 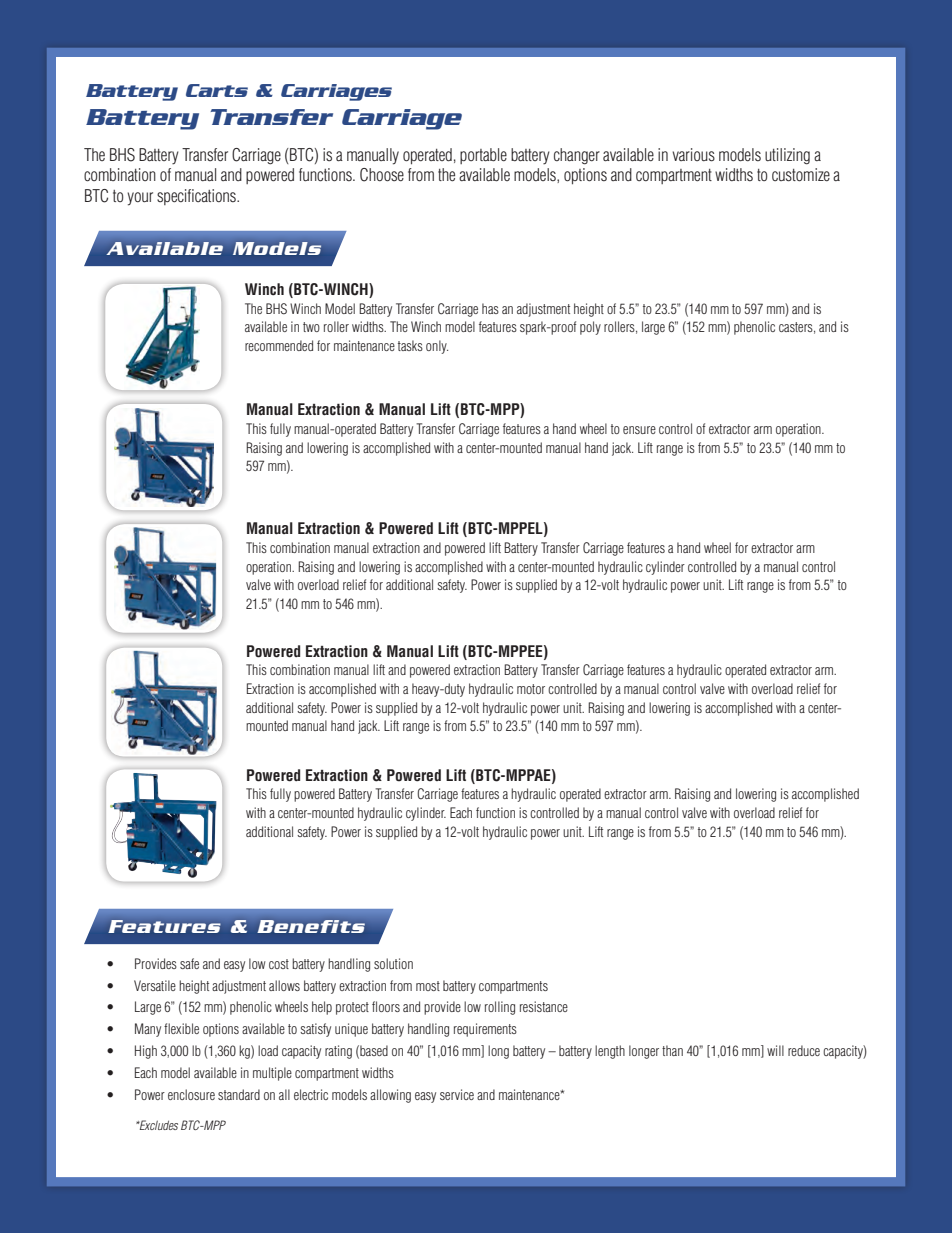 What do you see at coordinates (217, 90) in the screenshot?
I see `Carts` at bounding box center [217, 90].
